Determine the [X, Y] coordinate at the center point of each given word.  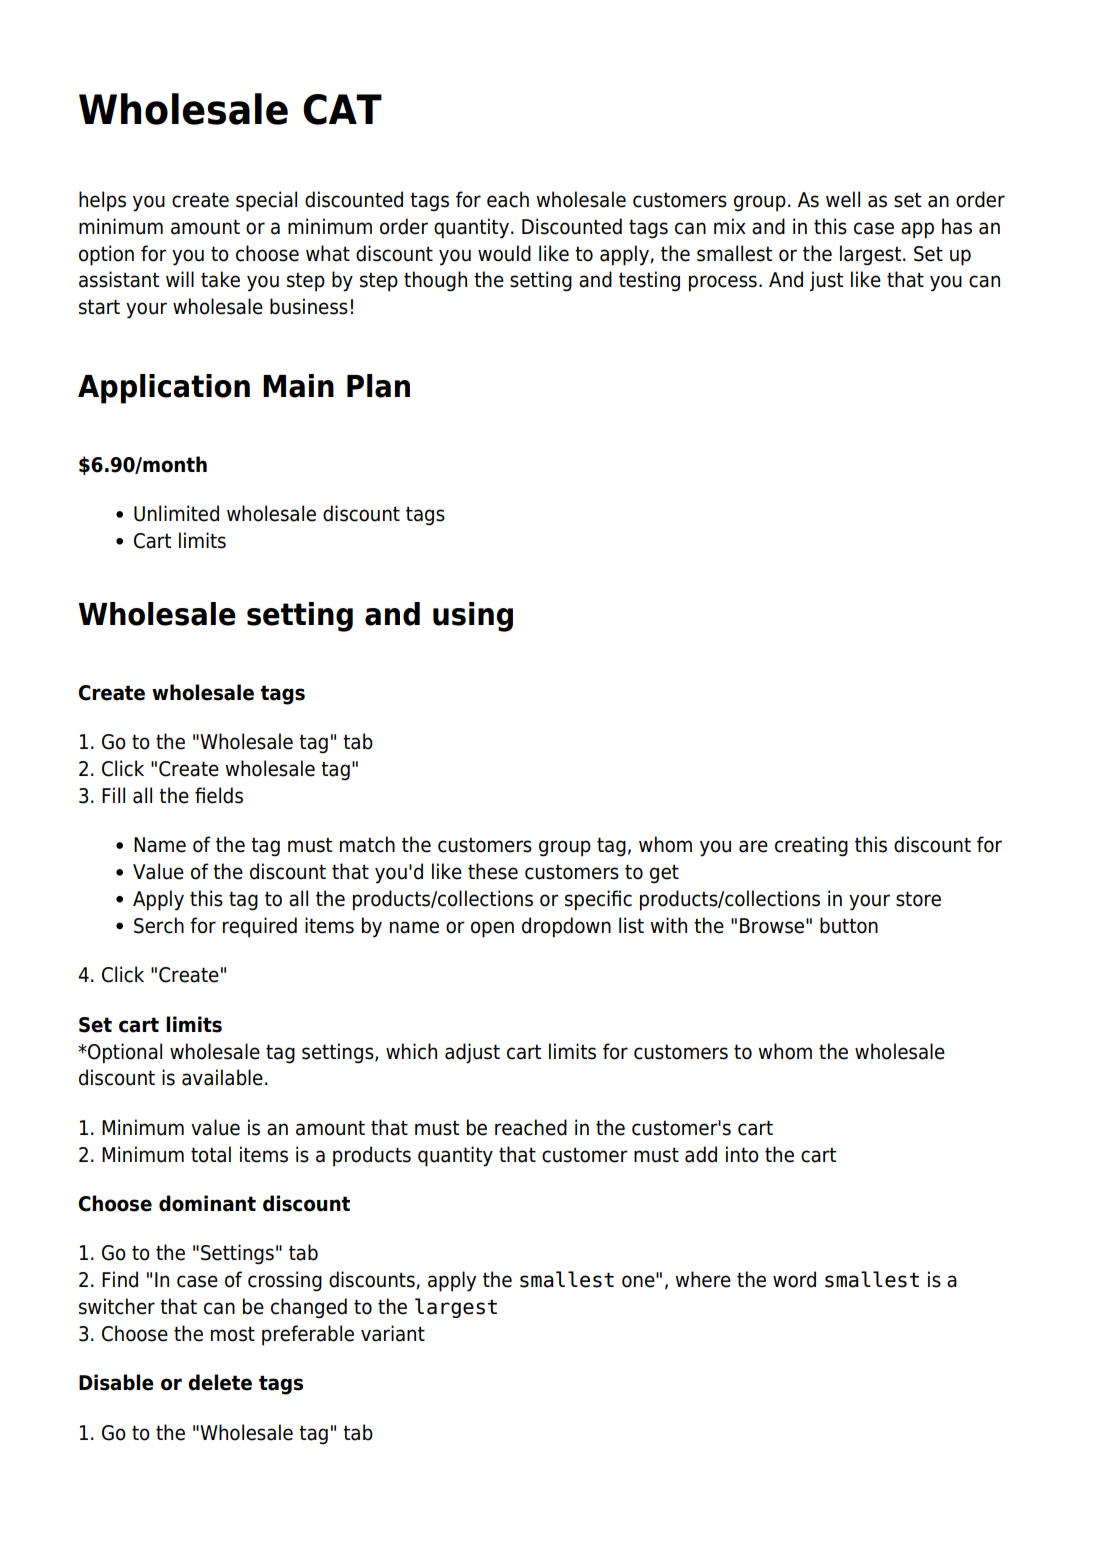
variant [393, 1333]
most [233, 1334]
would [504, 253]
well [843, 199]
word [794, 1279]
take [220, 279]
